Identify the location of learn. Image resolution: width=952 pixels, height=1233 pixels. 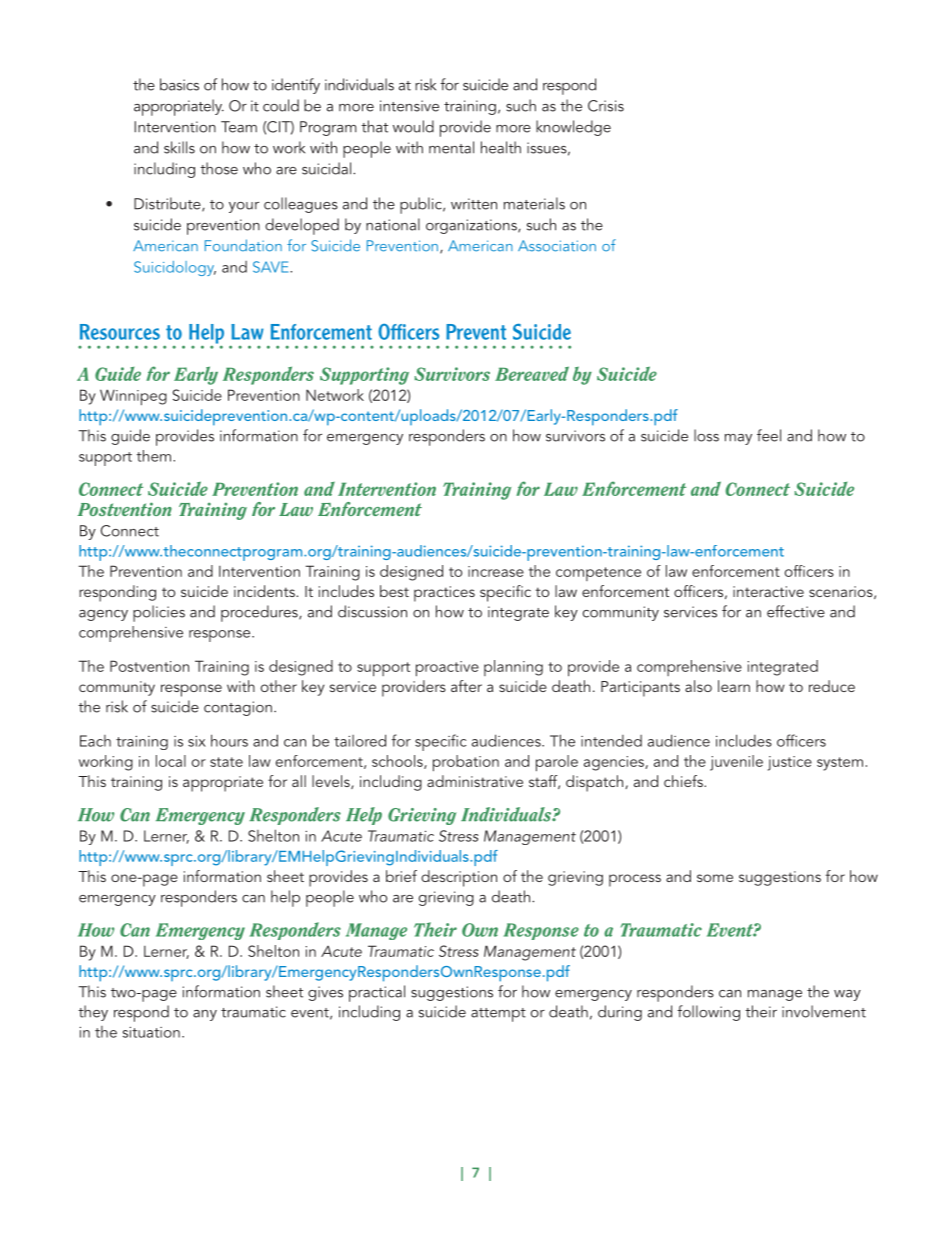
(734, 686).
